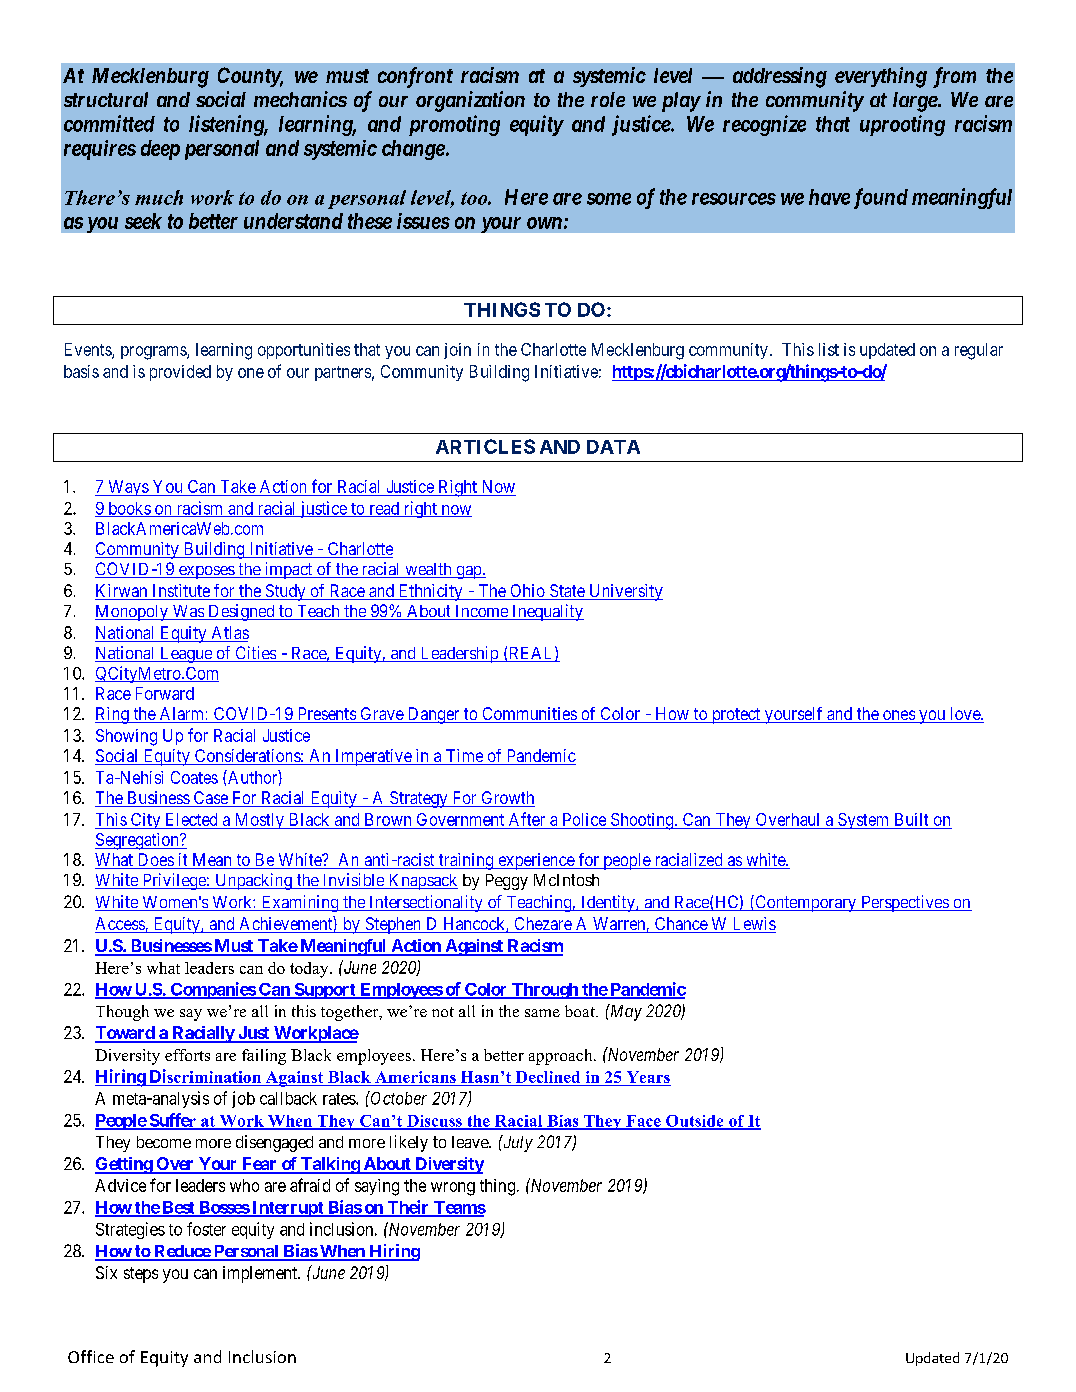 This document has height=1392, width=1076. What do you see at coordinates (898, 716) in the document?
I see `ones` at bounding box center [898, 716].
